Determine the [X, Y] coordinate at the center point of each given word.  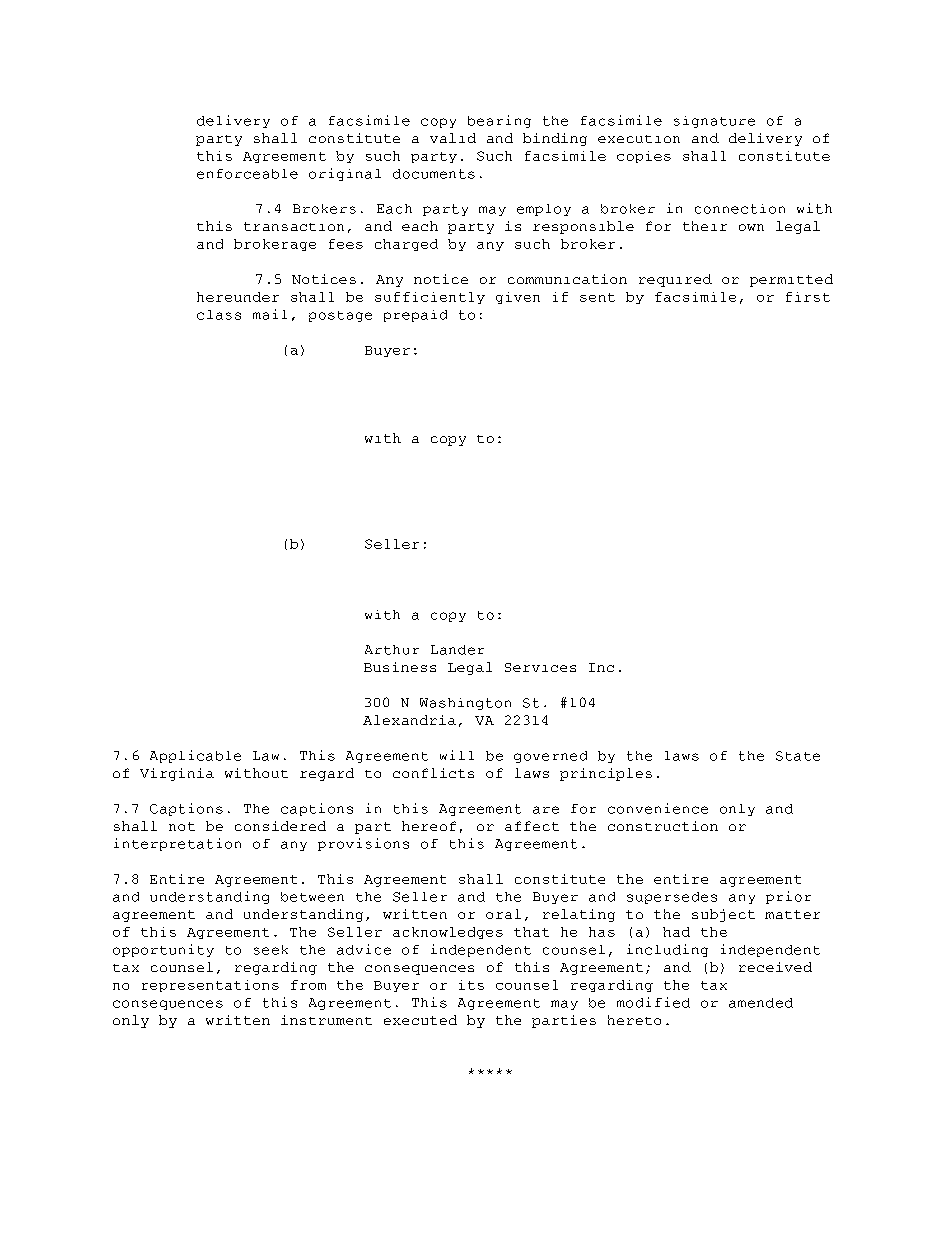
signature [714, 122]
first [808, 297]
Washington [465, 704]
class [219, 315]
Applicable [195, 756]
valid [453, 138]
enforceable [247, 174]
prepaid [415, 316]
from [308, 985]
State [798, 756]
